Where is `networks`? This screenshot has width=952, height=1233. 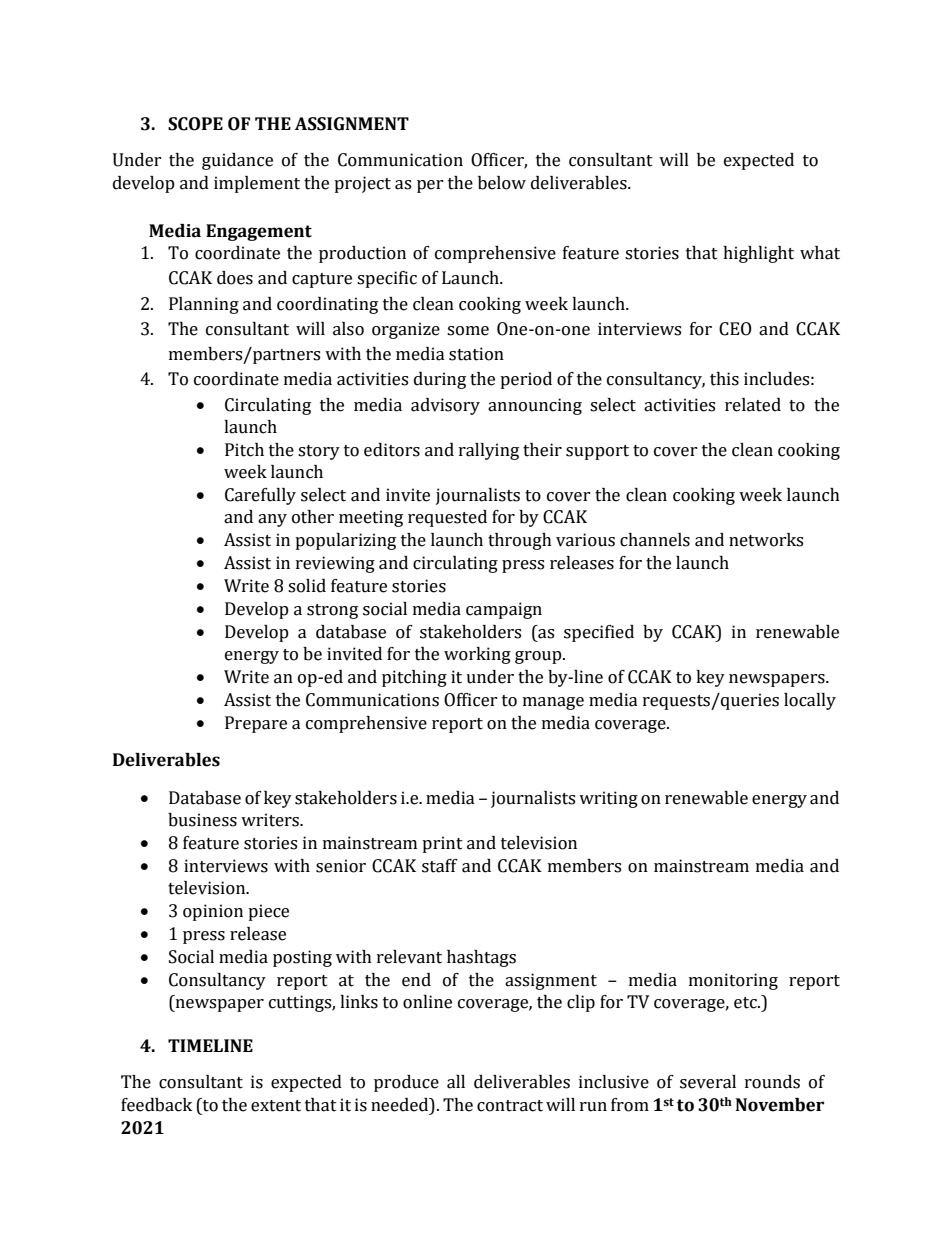
networks is located at coordinates (766, 540).
